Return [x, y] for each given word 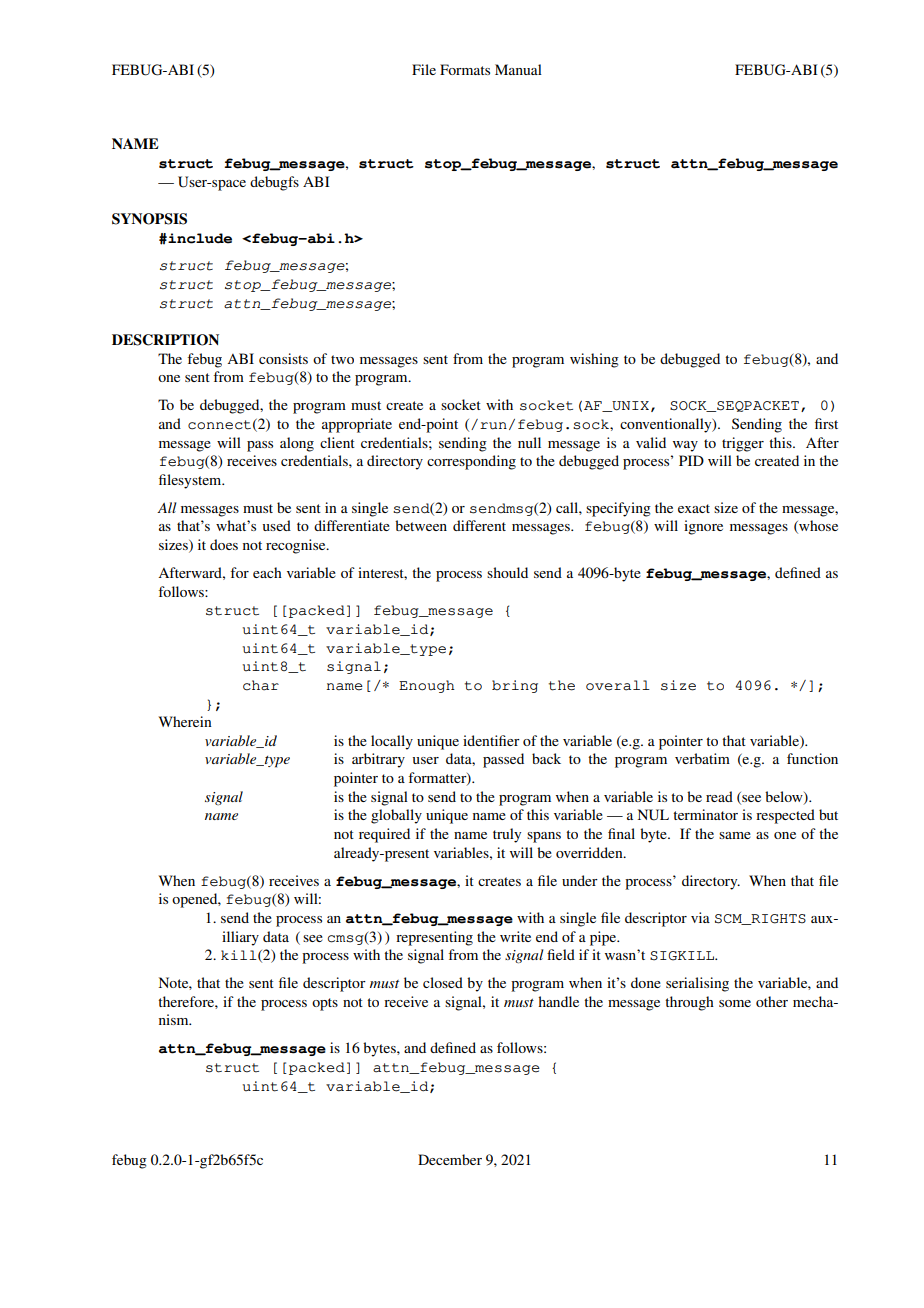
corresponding [471, 462]
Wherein [185, 721]
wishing [594, 360]
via [700, 917]
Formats [465, 69]
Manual [518, 69]
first [826, 423]
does [224, 544]
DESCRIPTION [165, 340]
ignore [703, 527]
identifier [491, 740]
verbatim [702, 758]
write [515, 936]
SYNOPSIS [149, 219]
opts [325, 1004]
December [450, 1159]
